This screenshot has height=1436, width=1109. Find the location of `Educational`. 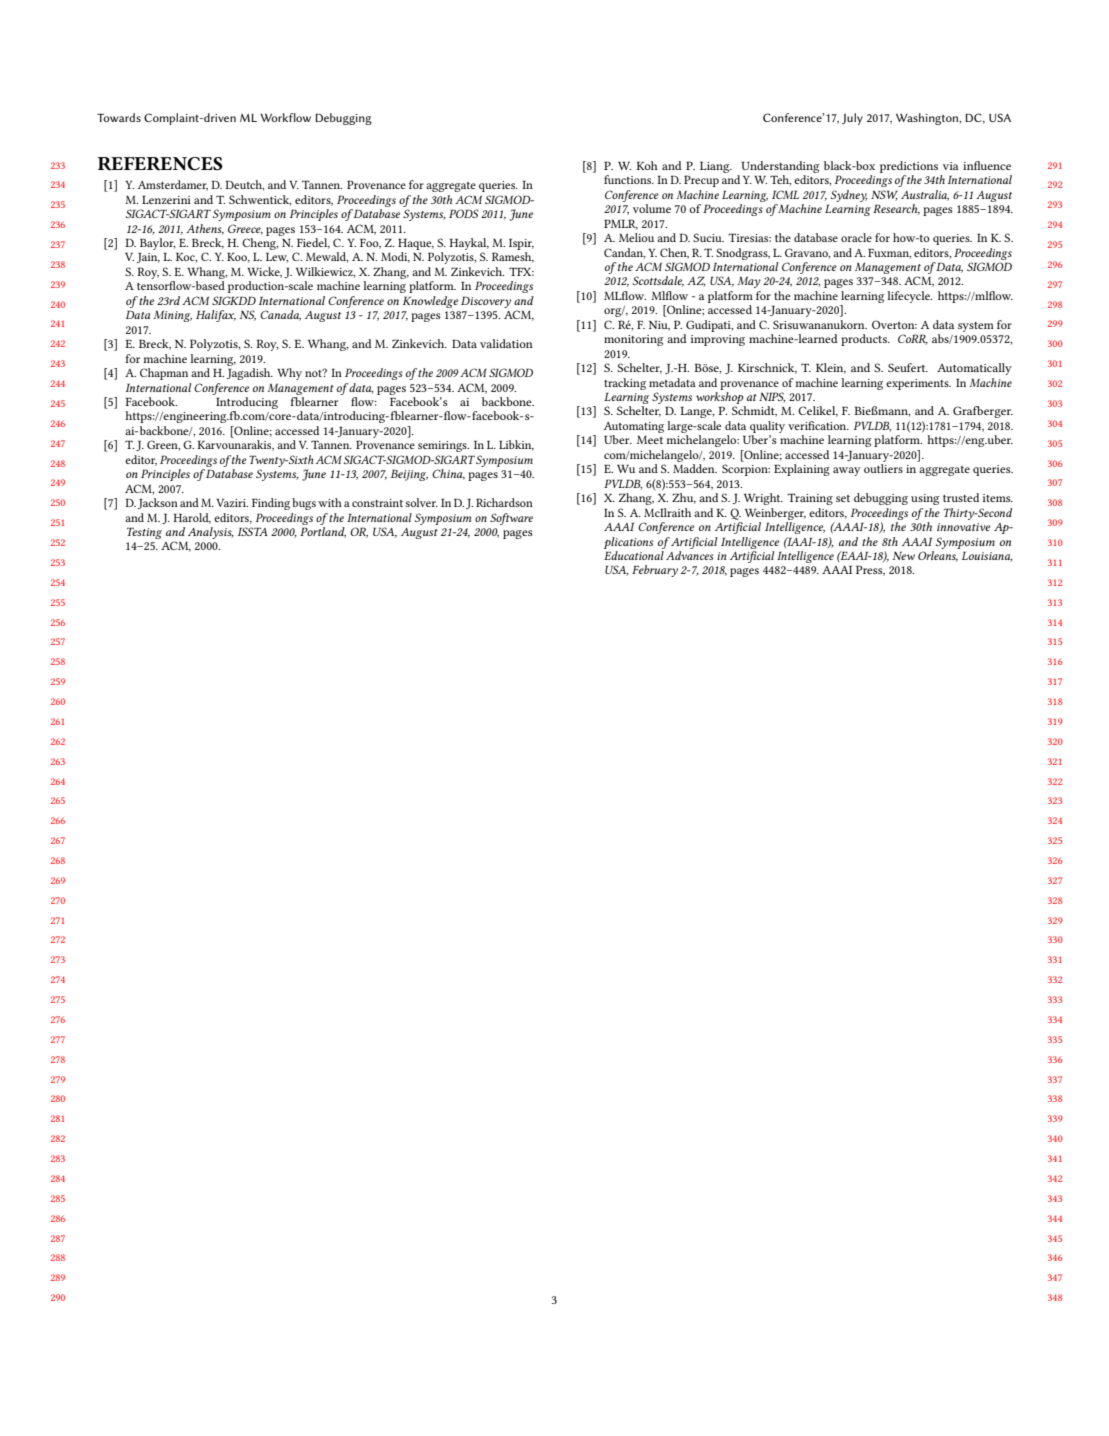

Educational is located at coordinates (634, 555).
